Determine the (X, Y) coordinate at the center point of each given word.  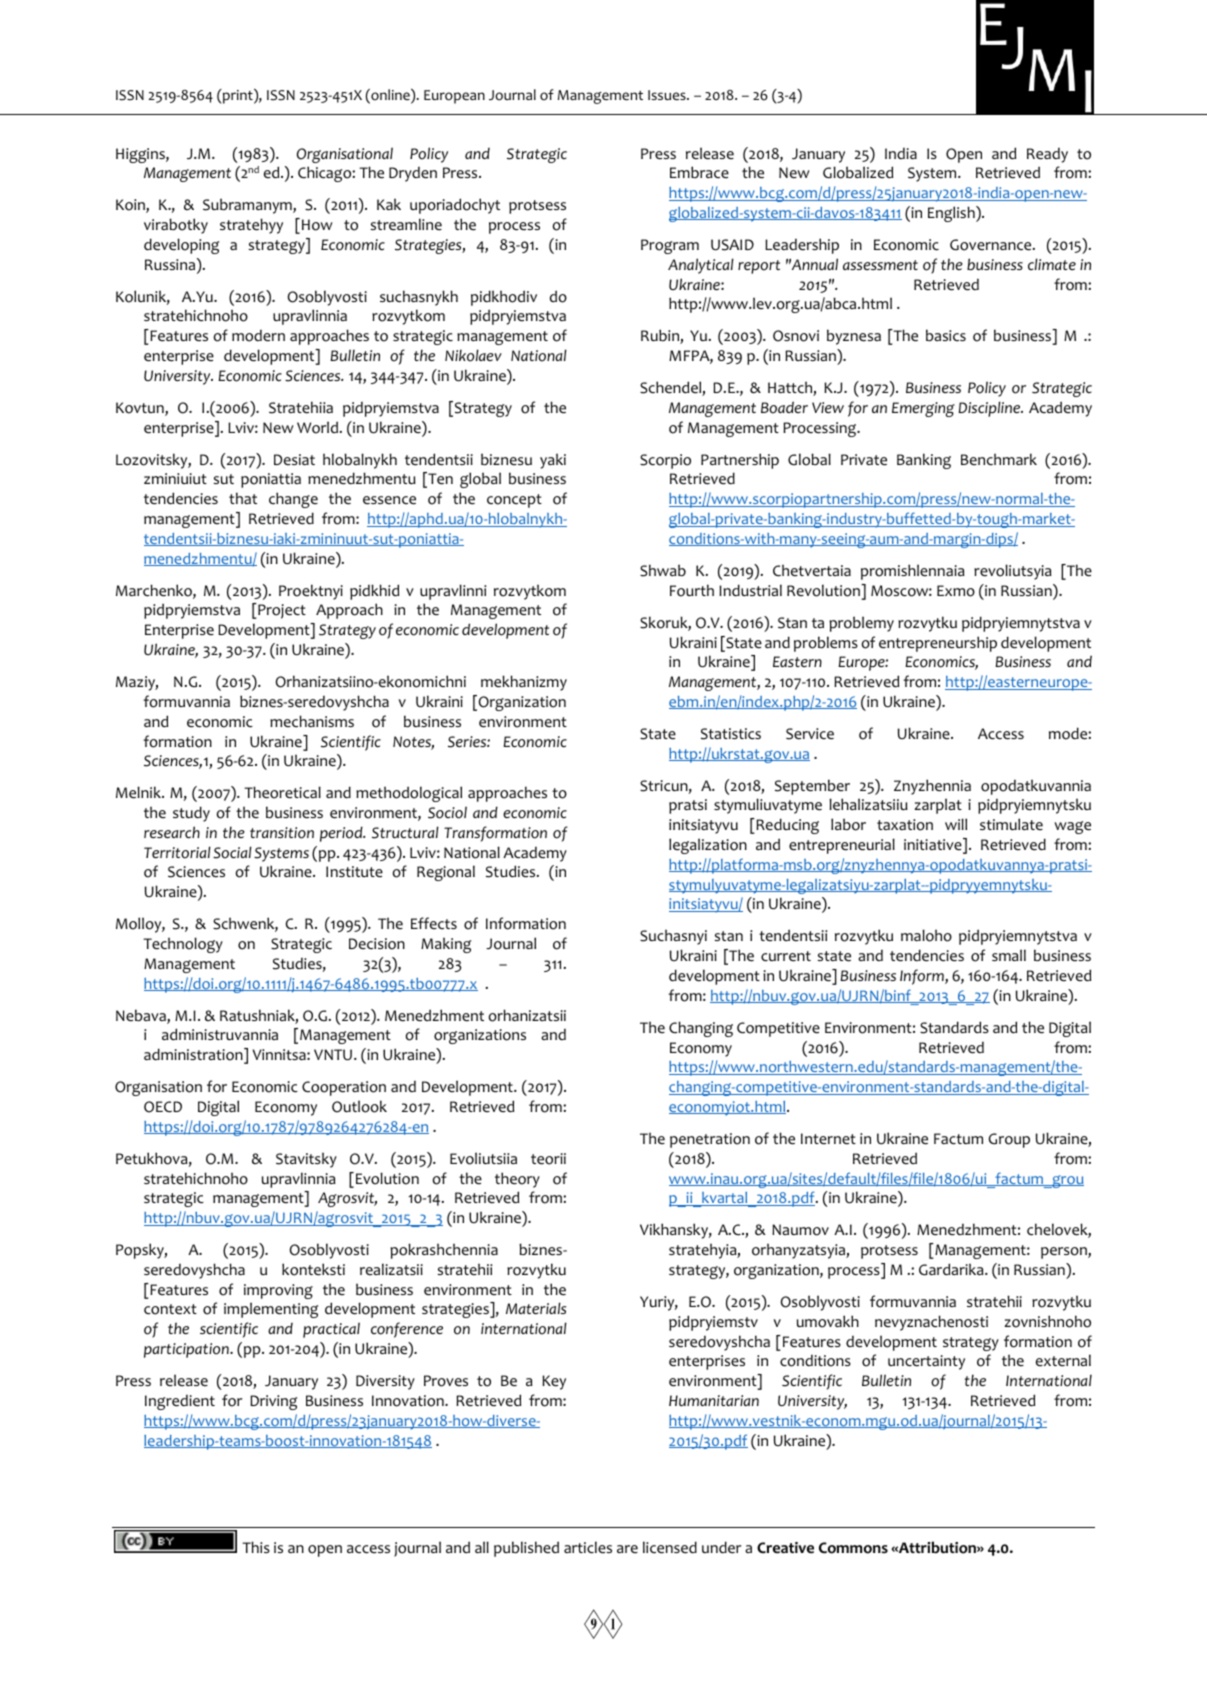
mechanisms (312, 721)
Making (446, 945)
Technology (183, 945)
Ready (1047, 155)
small (1009, 955)
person (1065, 1253)
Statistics (731, 734)
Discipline (990, 409)
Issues (668, 95)
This (256, 1547)
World (317, 427)
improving (278, 1291)
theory (517, 1180)
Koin (131, 206)
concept (514, 501)
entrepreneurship (938, 644)
